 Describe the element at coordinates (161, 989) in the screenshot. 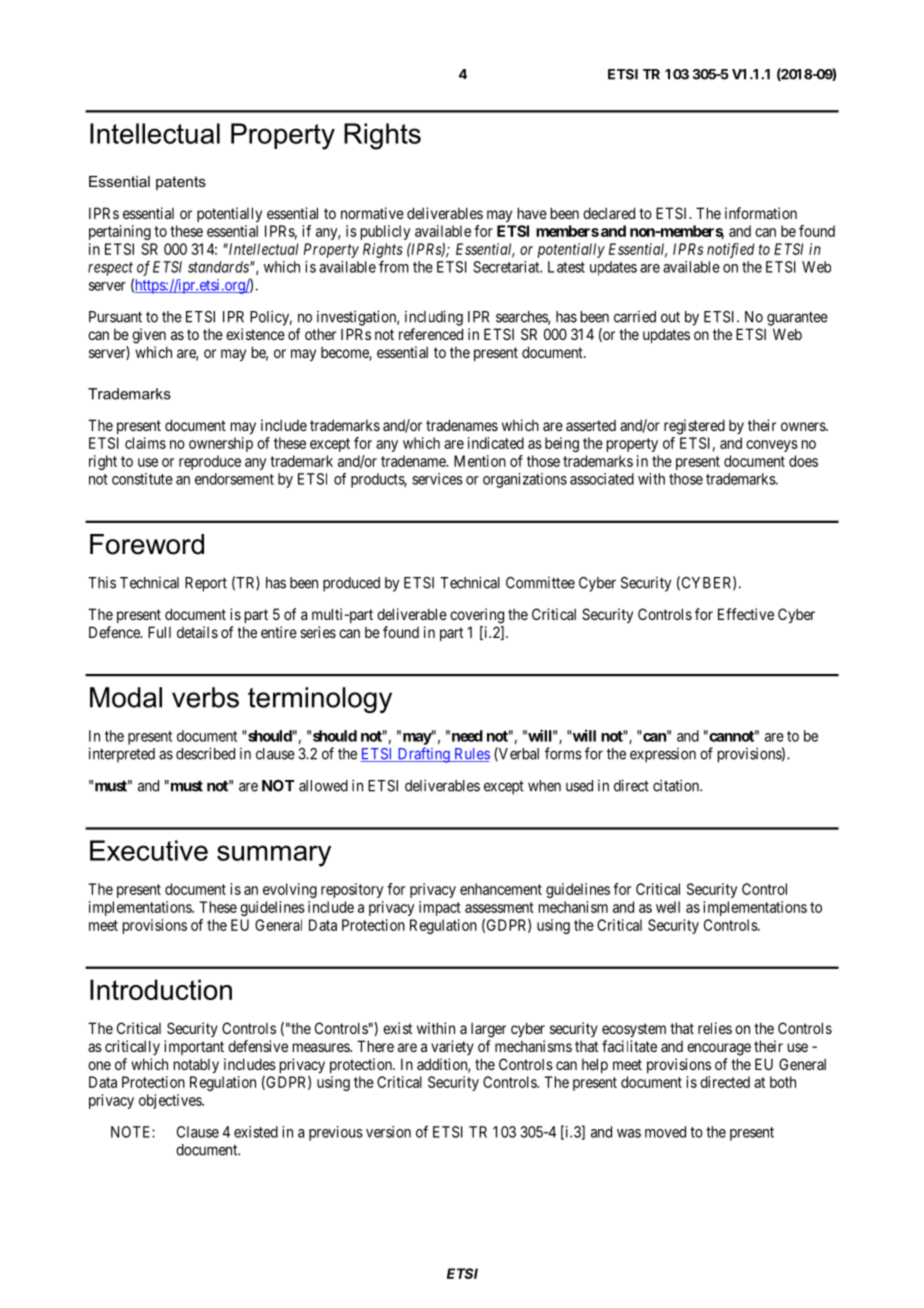

I see `Introduction` at that location.
